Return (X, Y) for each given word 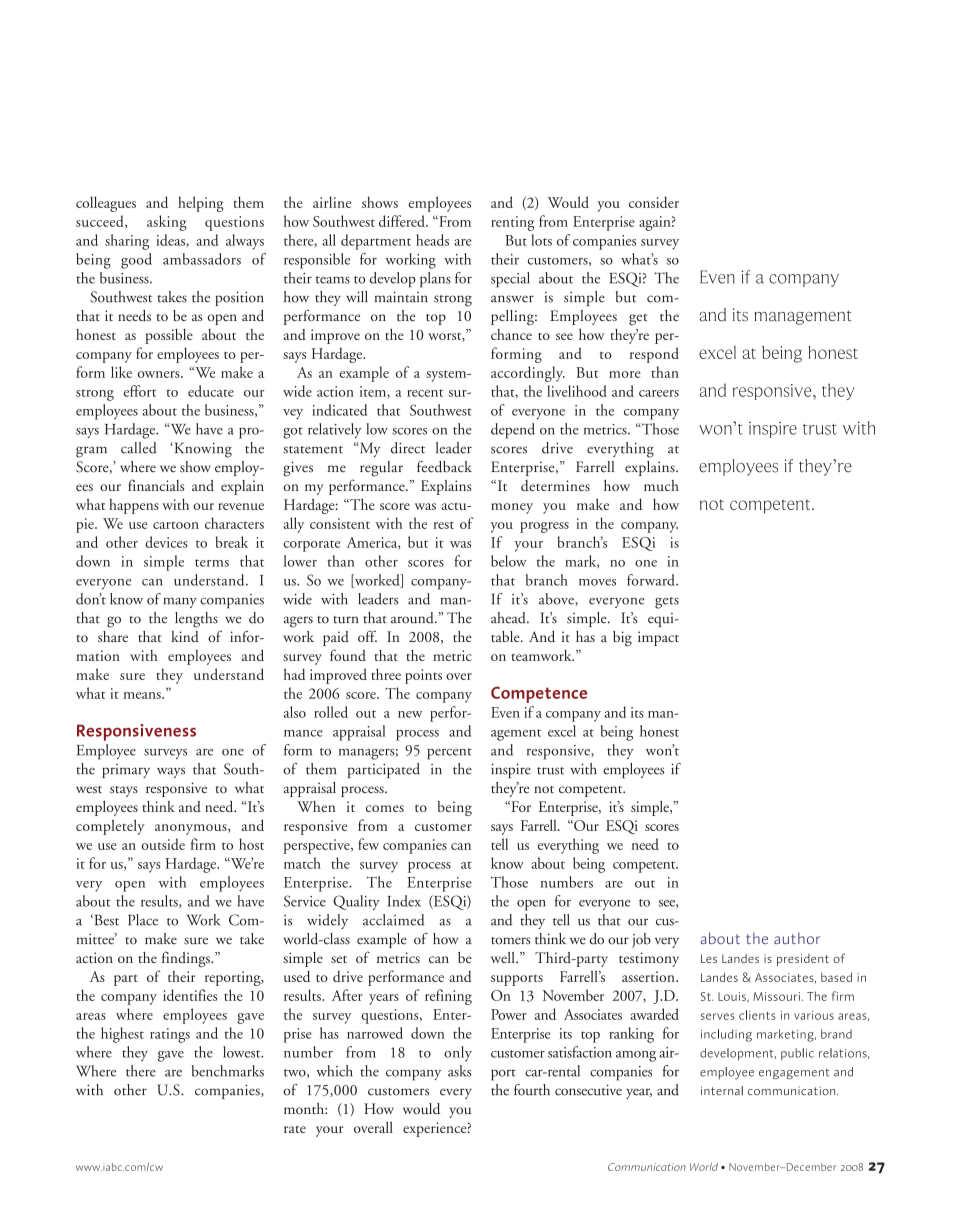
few (368, 844)
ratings (170, 1035)
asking (167, 223)
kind (185, 636)
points (423, 676)
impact (658, 638)
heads (432, 240)
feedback (444, 467)
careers (659, 393)
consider (654, 202)
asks (459, 1071)
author (797, 938)
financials (156, 485)
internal (722, 1091)
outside (163, 844)
